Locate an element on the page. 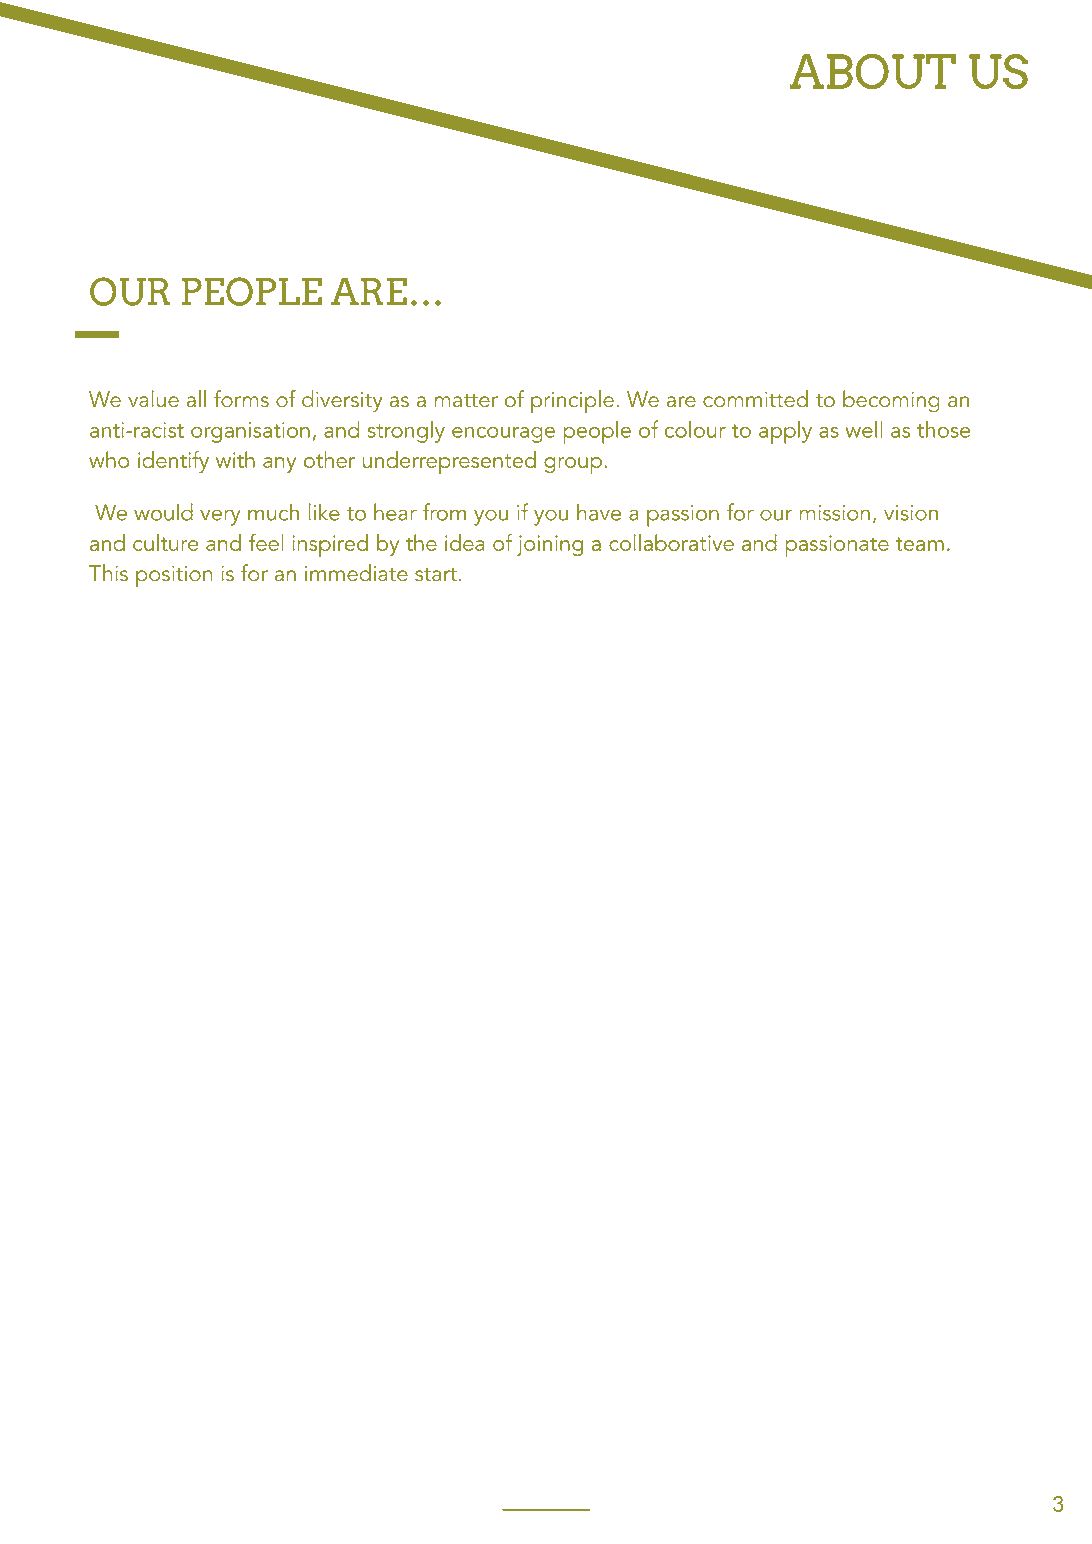 The height and width of the document is (1544, 1092). position is located at coordinates (174, 576).
